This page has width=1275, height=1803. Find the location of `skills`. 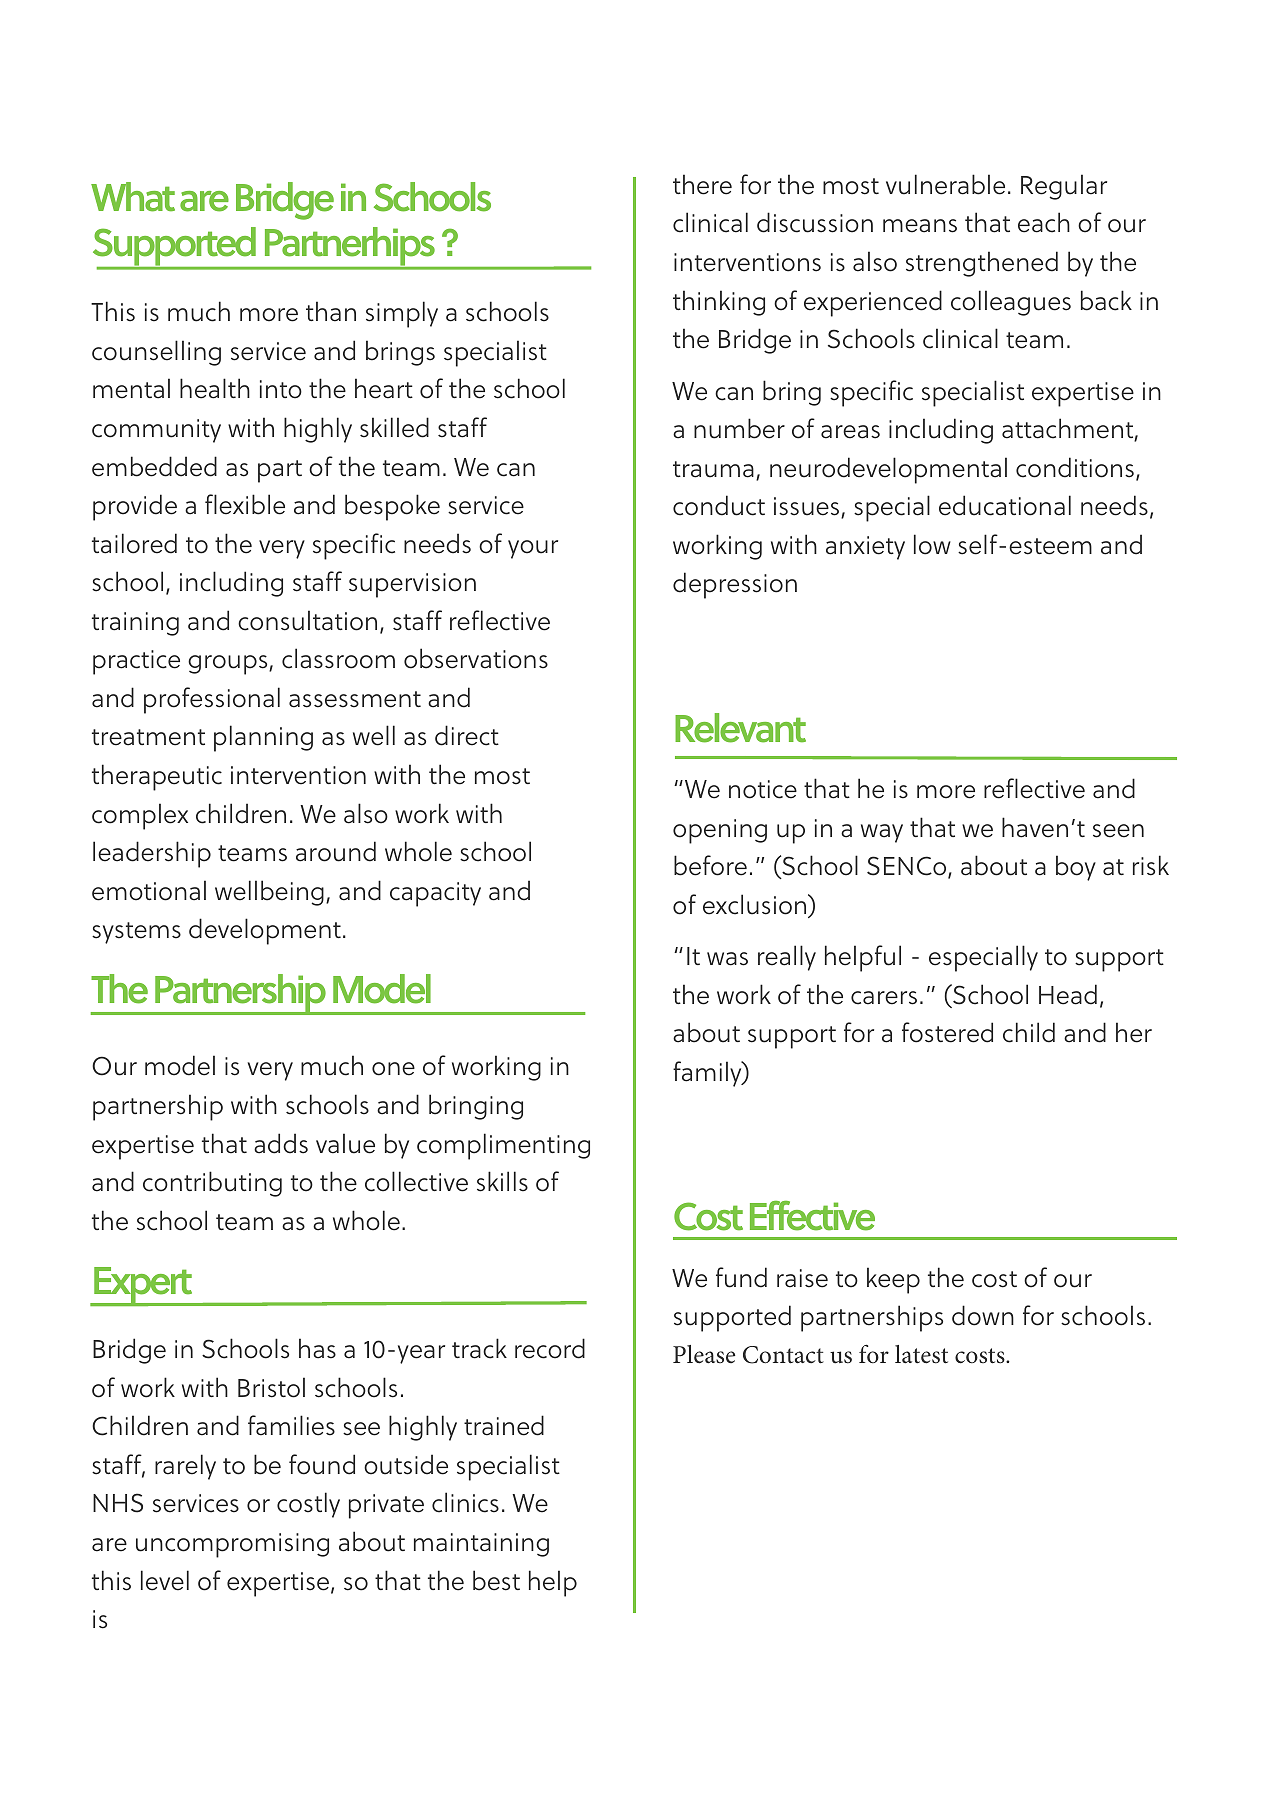

skills is located at coordinates (502, 1181).
